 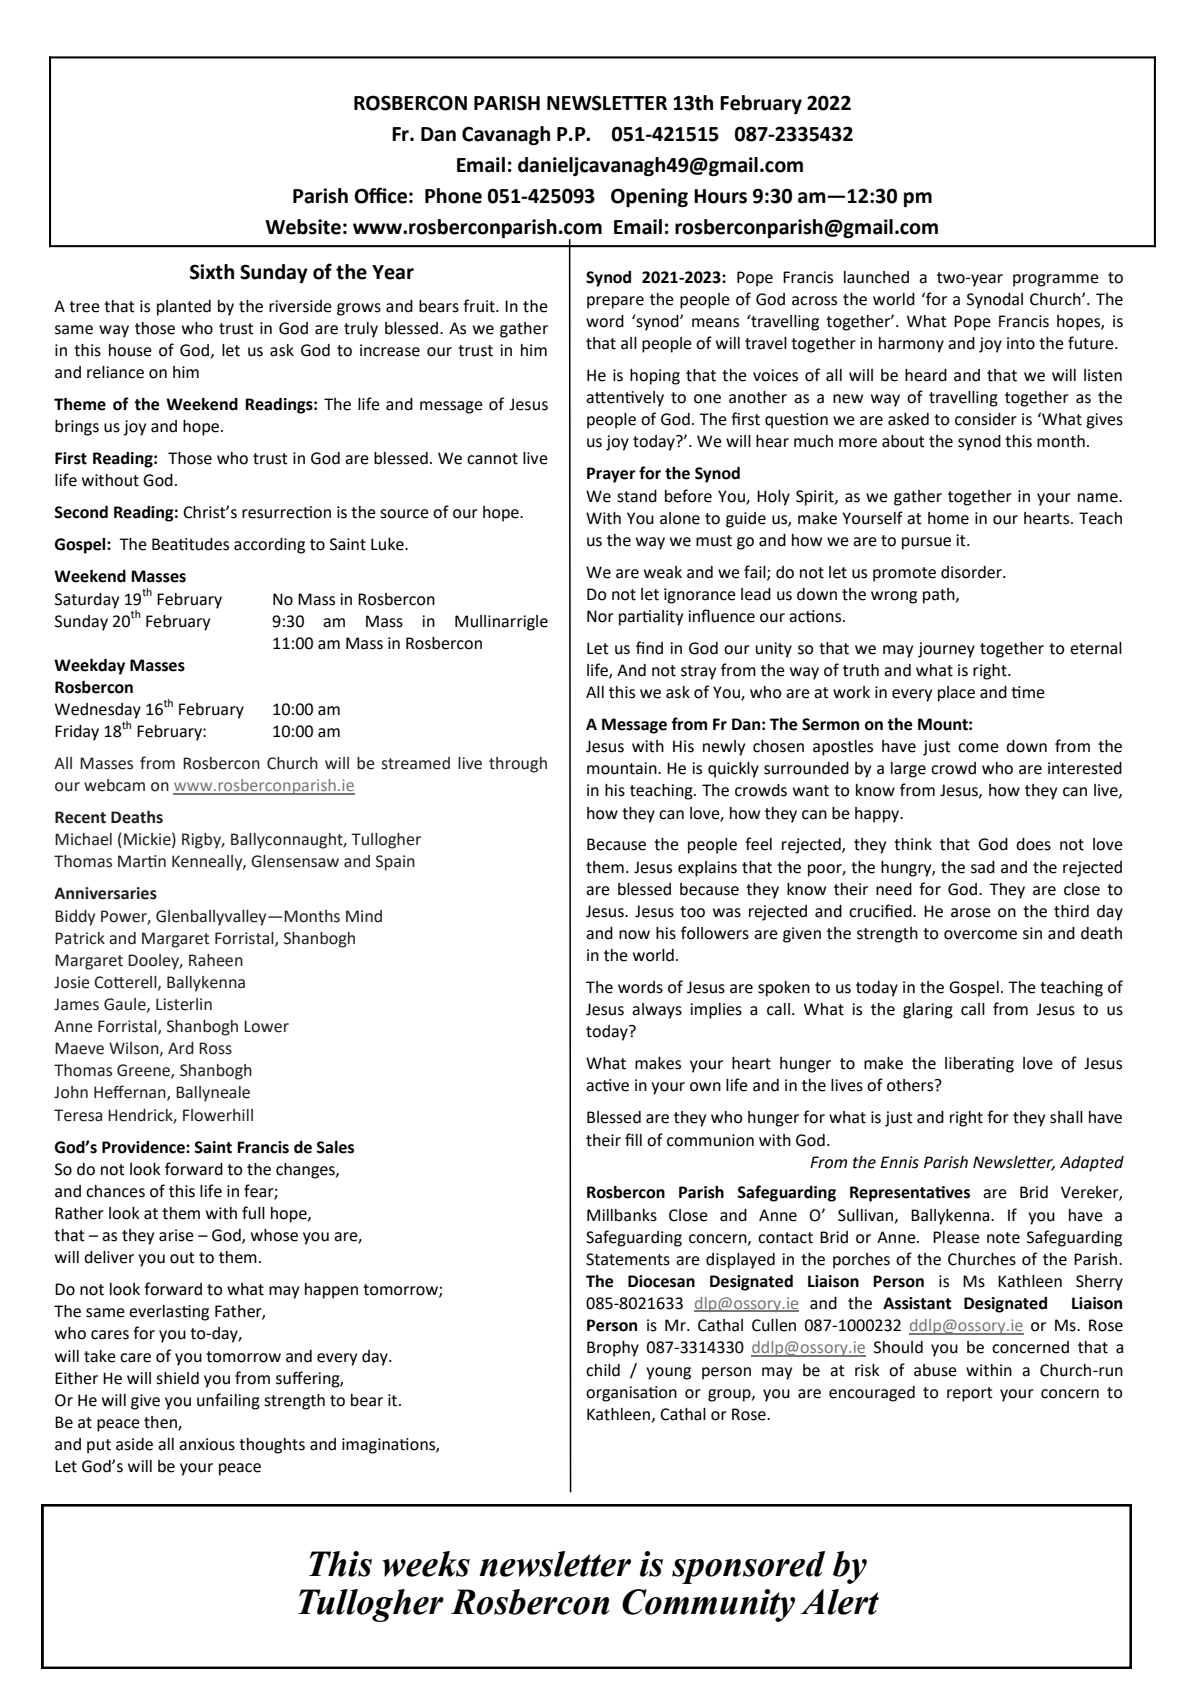 What do you see at coordinates (207, 1444) in the screenshot?
I see `anxious` at bounding box center [207, 1444].
